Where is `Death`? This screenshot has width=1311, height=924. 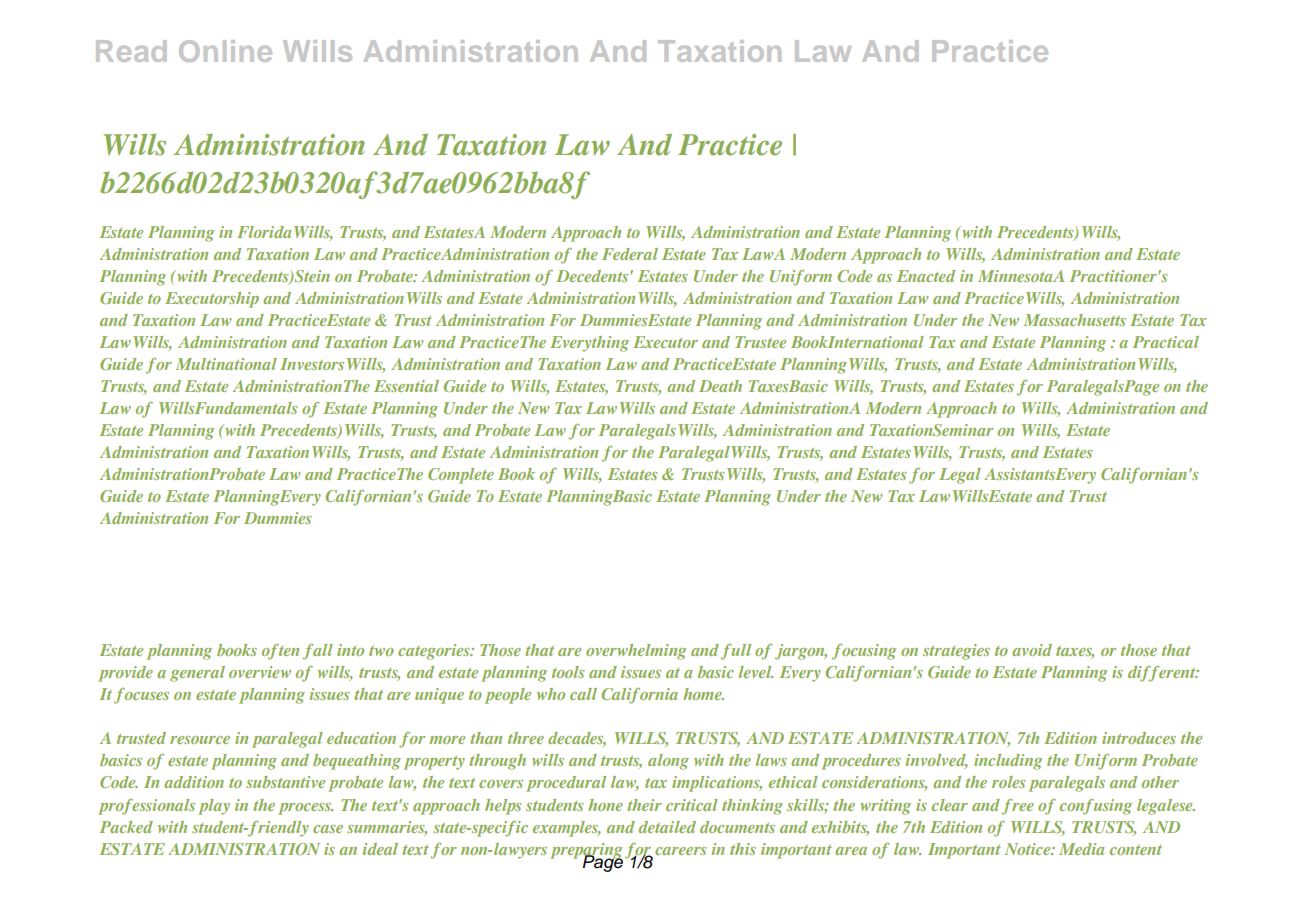
Death is located at coordinates (720, 386).
